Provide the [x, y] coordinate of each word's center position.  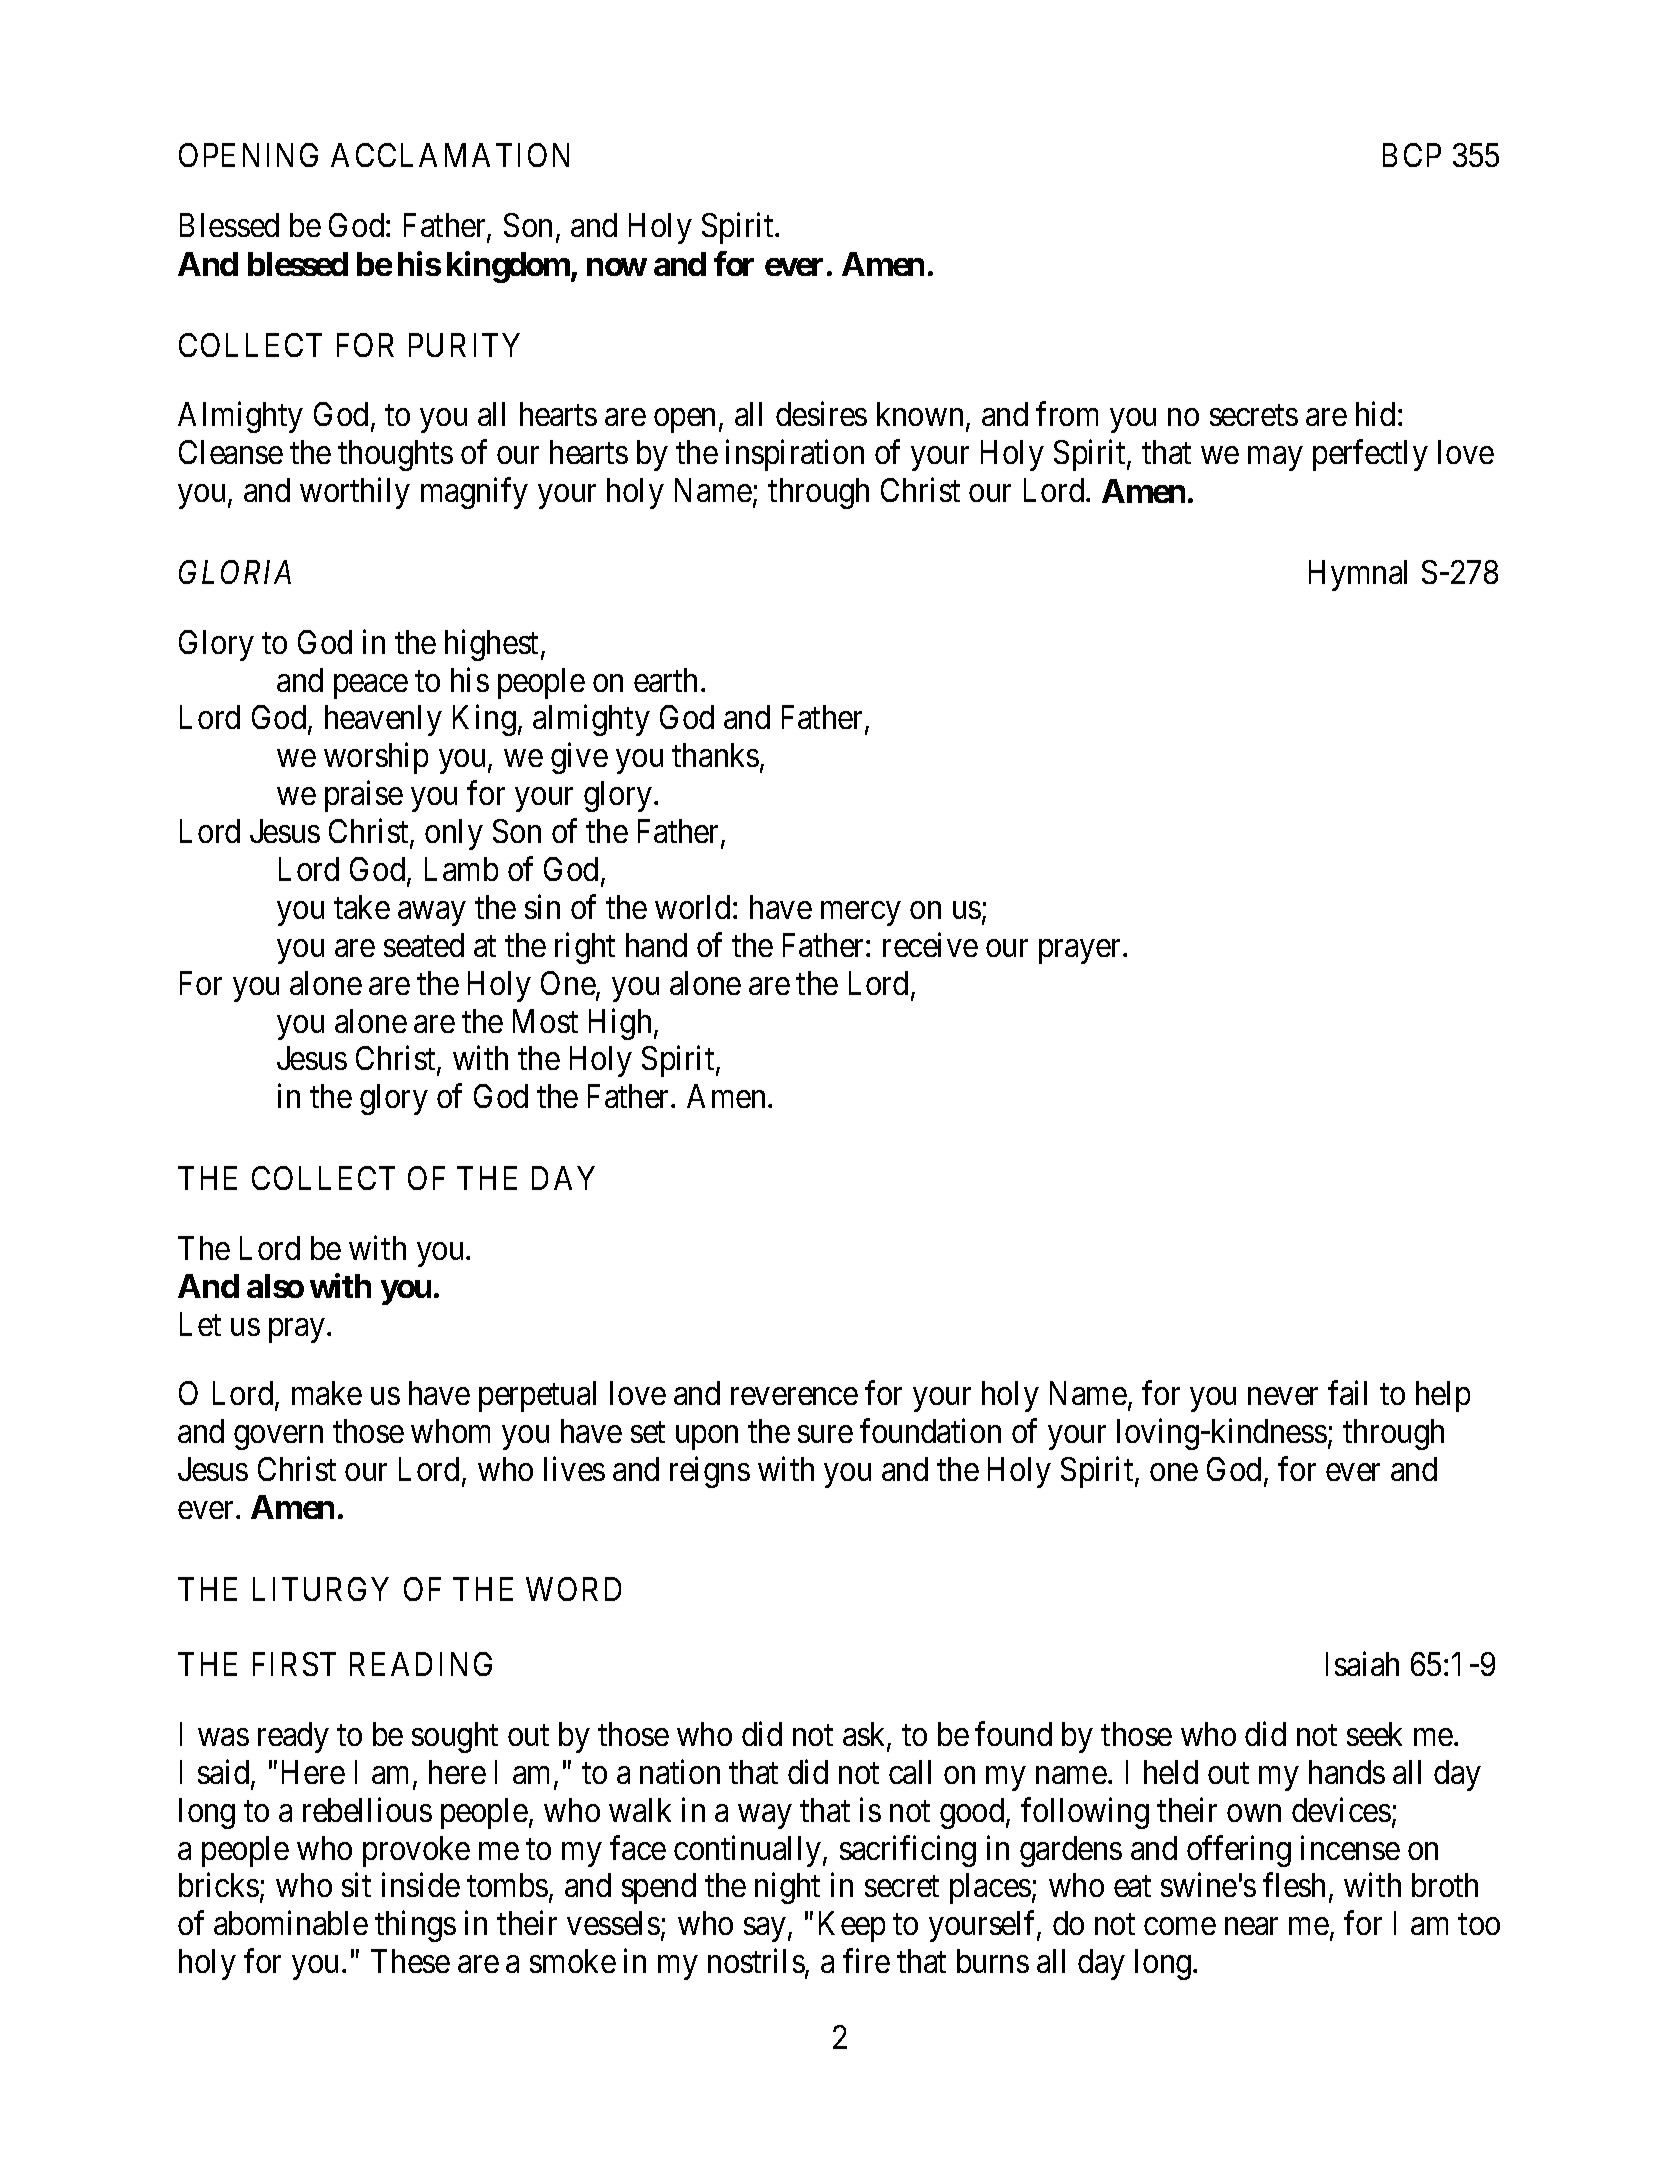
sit [356, 1885]
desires [821, 414]
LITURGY [321, 1589]
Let [200, 1324]
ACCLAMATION [450, 155]
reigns [710, 1472]
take [362, 907]
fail [1347, 1392]
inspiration [795, 455]
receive [930, 944]
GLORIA [235, 572]
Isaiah [1362, 1664]
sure [825, 1434]
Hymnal [1358, 575]
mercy [860, 914]
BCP [1412, 155]
